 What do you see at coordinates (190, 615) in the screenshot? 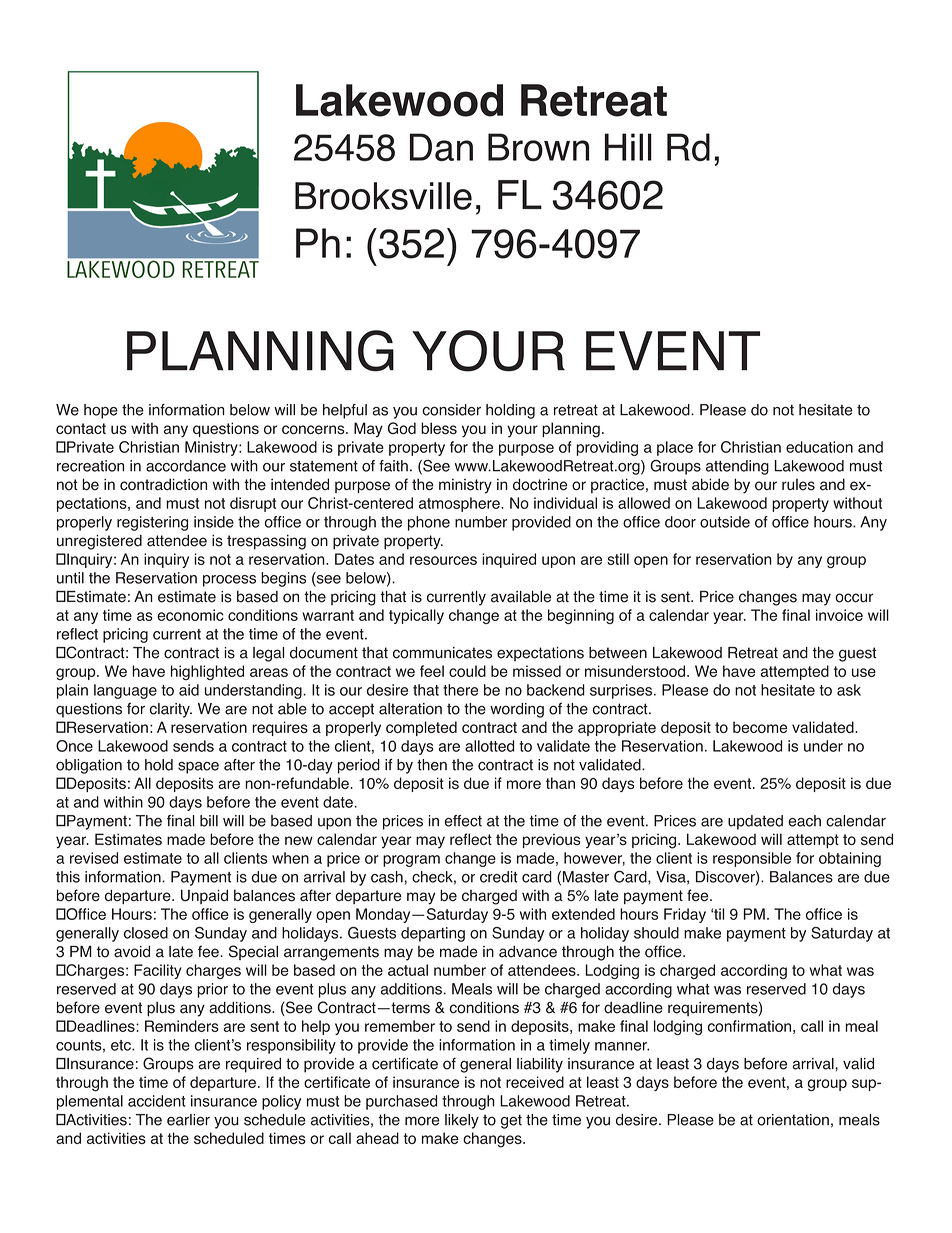
I see `economic` at bounding box center [190, 615].
